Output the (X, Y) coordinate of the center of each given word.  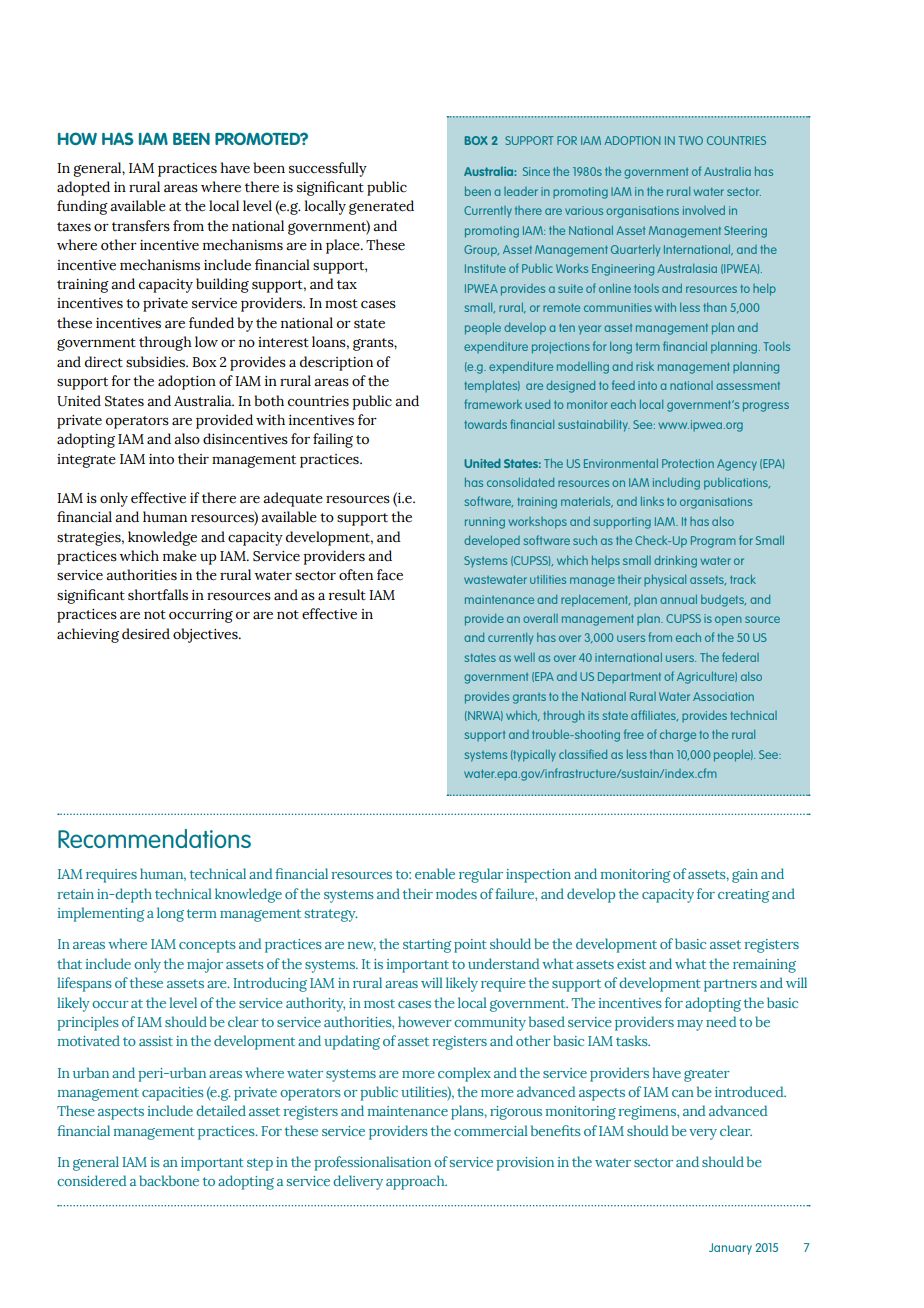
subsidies (157, 362)
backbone (169, 1180)
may (690, 1025)
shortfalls (158, 595)
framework (493, 404)
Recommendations (154, 838)
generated (381, 207)
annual (678, 599)
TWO (690, 140)
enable (435, 873)
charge (678, 736)
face (390, 575)
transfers (141, 226)
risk (645, 366)
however (425, 1021)
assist (156, 1041)
